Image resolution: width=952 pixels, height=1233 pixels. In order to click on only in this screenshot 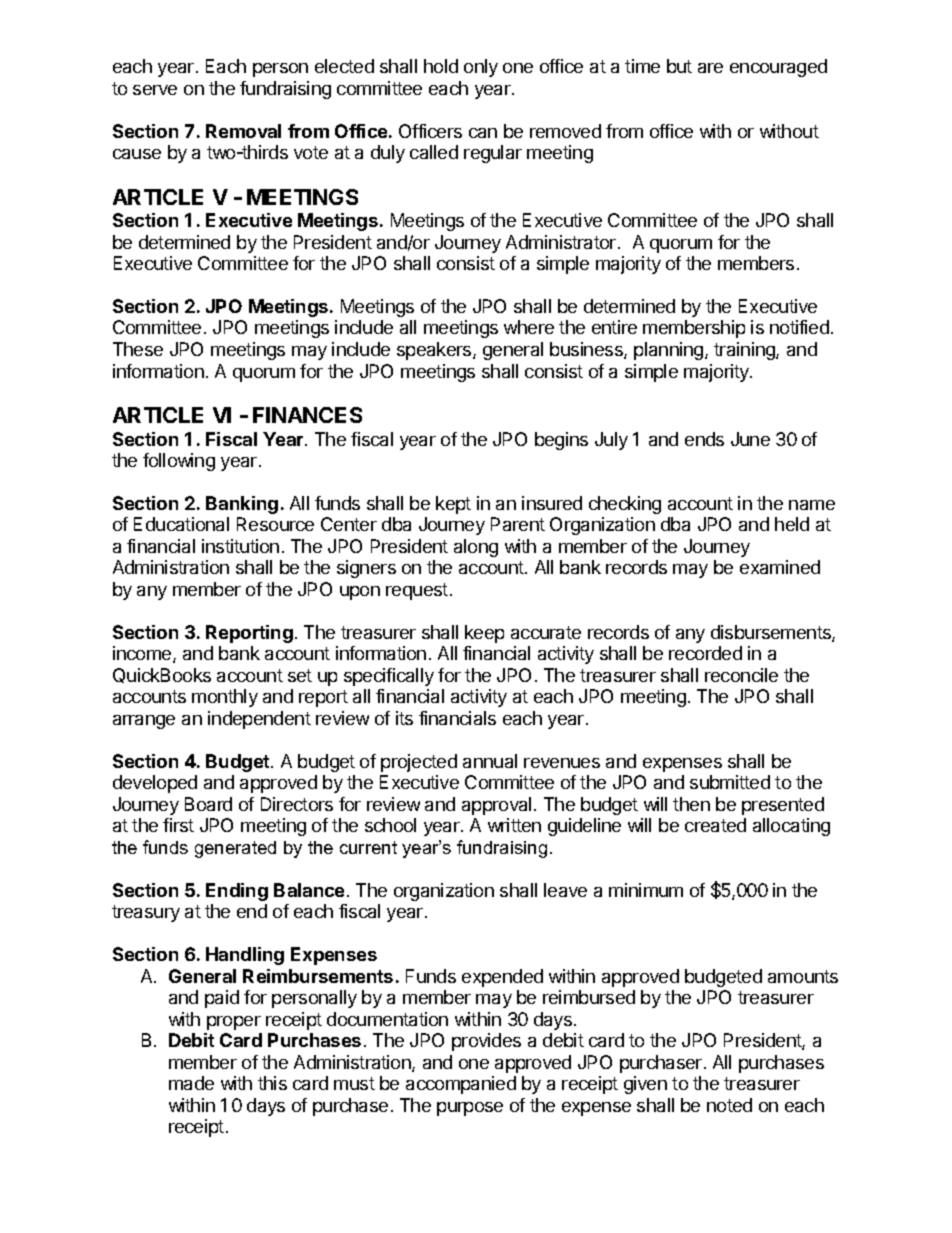, I will do `click(481, 68)`.
